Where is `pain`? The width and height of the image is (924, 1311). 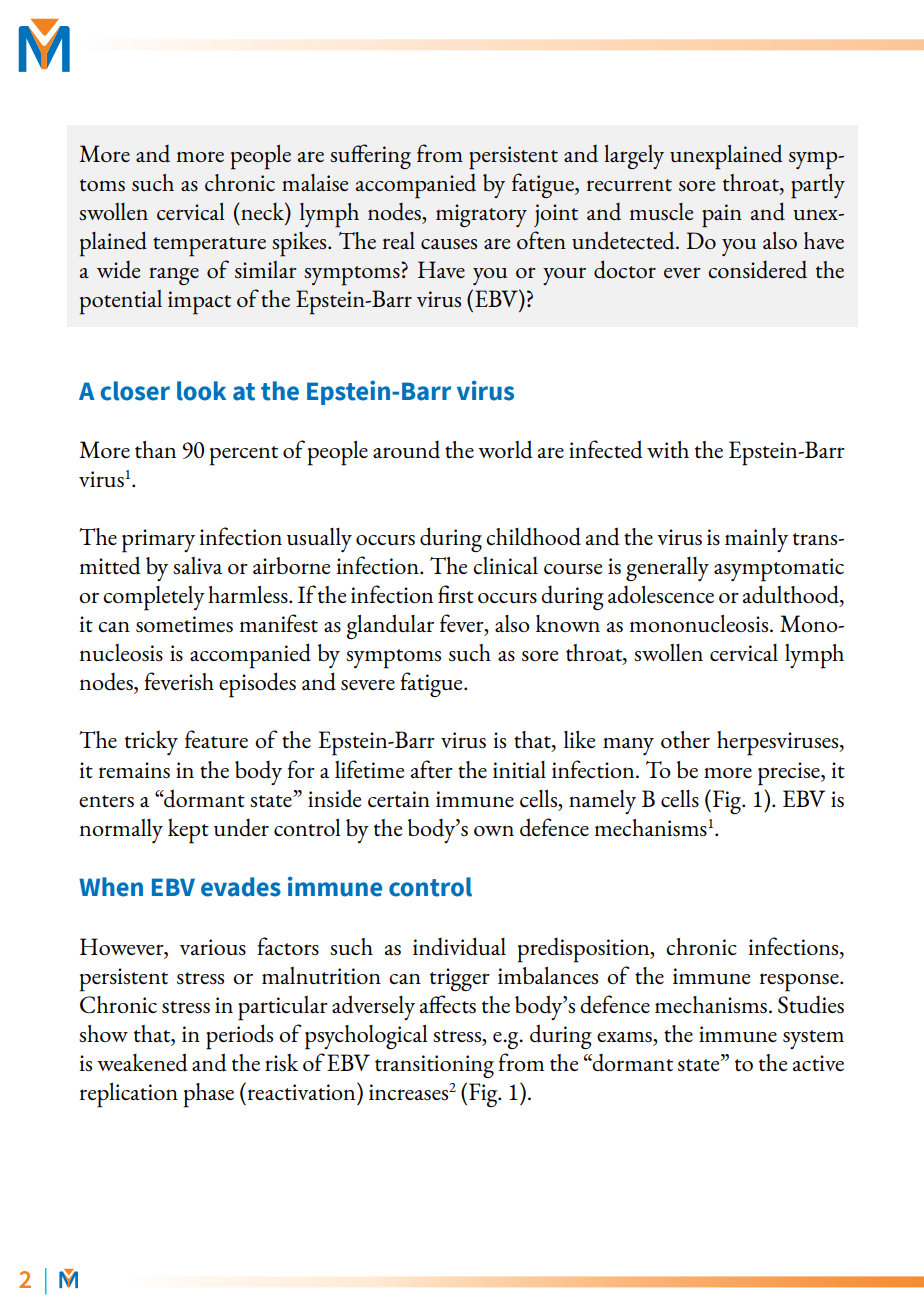 pain is located at coordinates (722, 216).
